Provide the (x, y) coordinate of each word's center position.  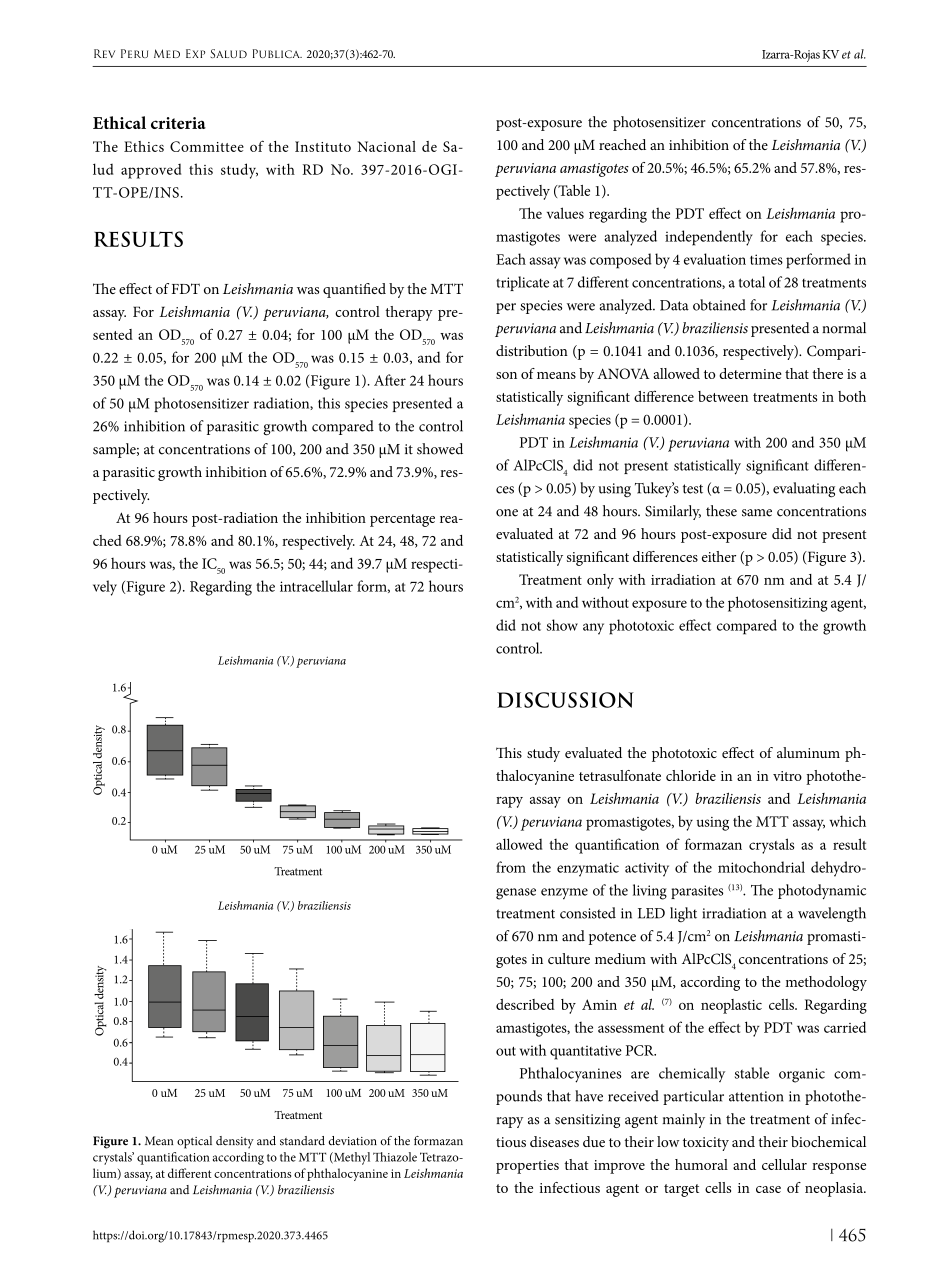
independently (709, 238)
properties (527, 1167)
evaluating (804, 490)
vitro (787, 776)
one (507, 513)
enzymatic (588, 869)
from (511, 867)
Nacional (386, 146)
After (390, 380)
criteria (178, 123)
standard (302, 1141)
